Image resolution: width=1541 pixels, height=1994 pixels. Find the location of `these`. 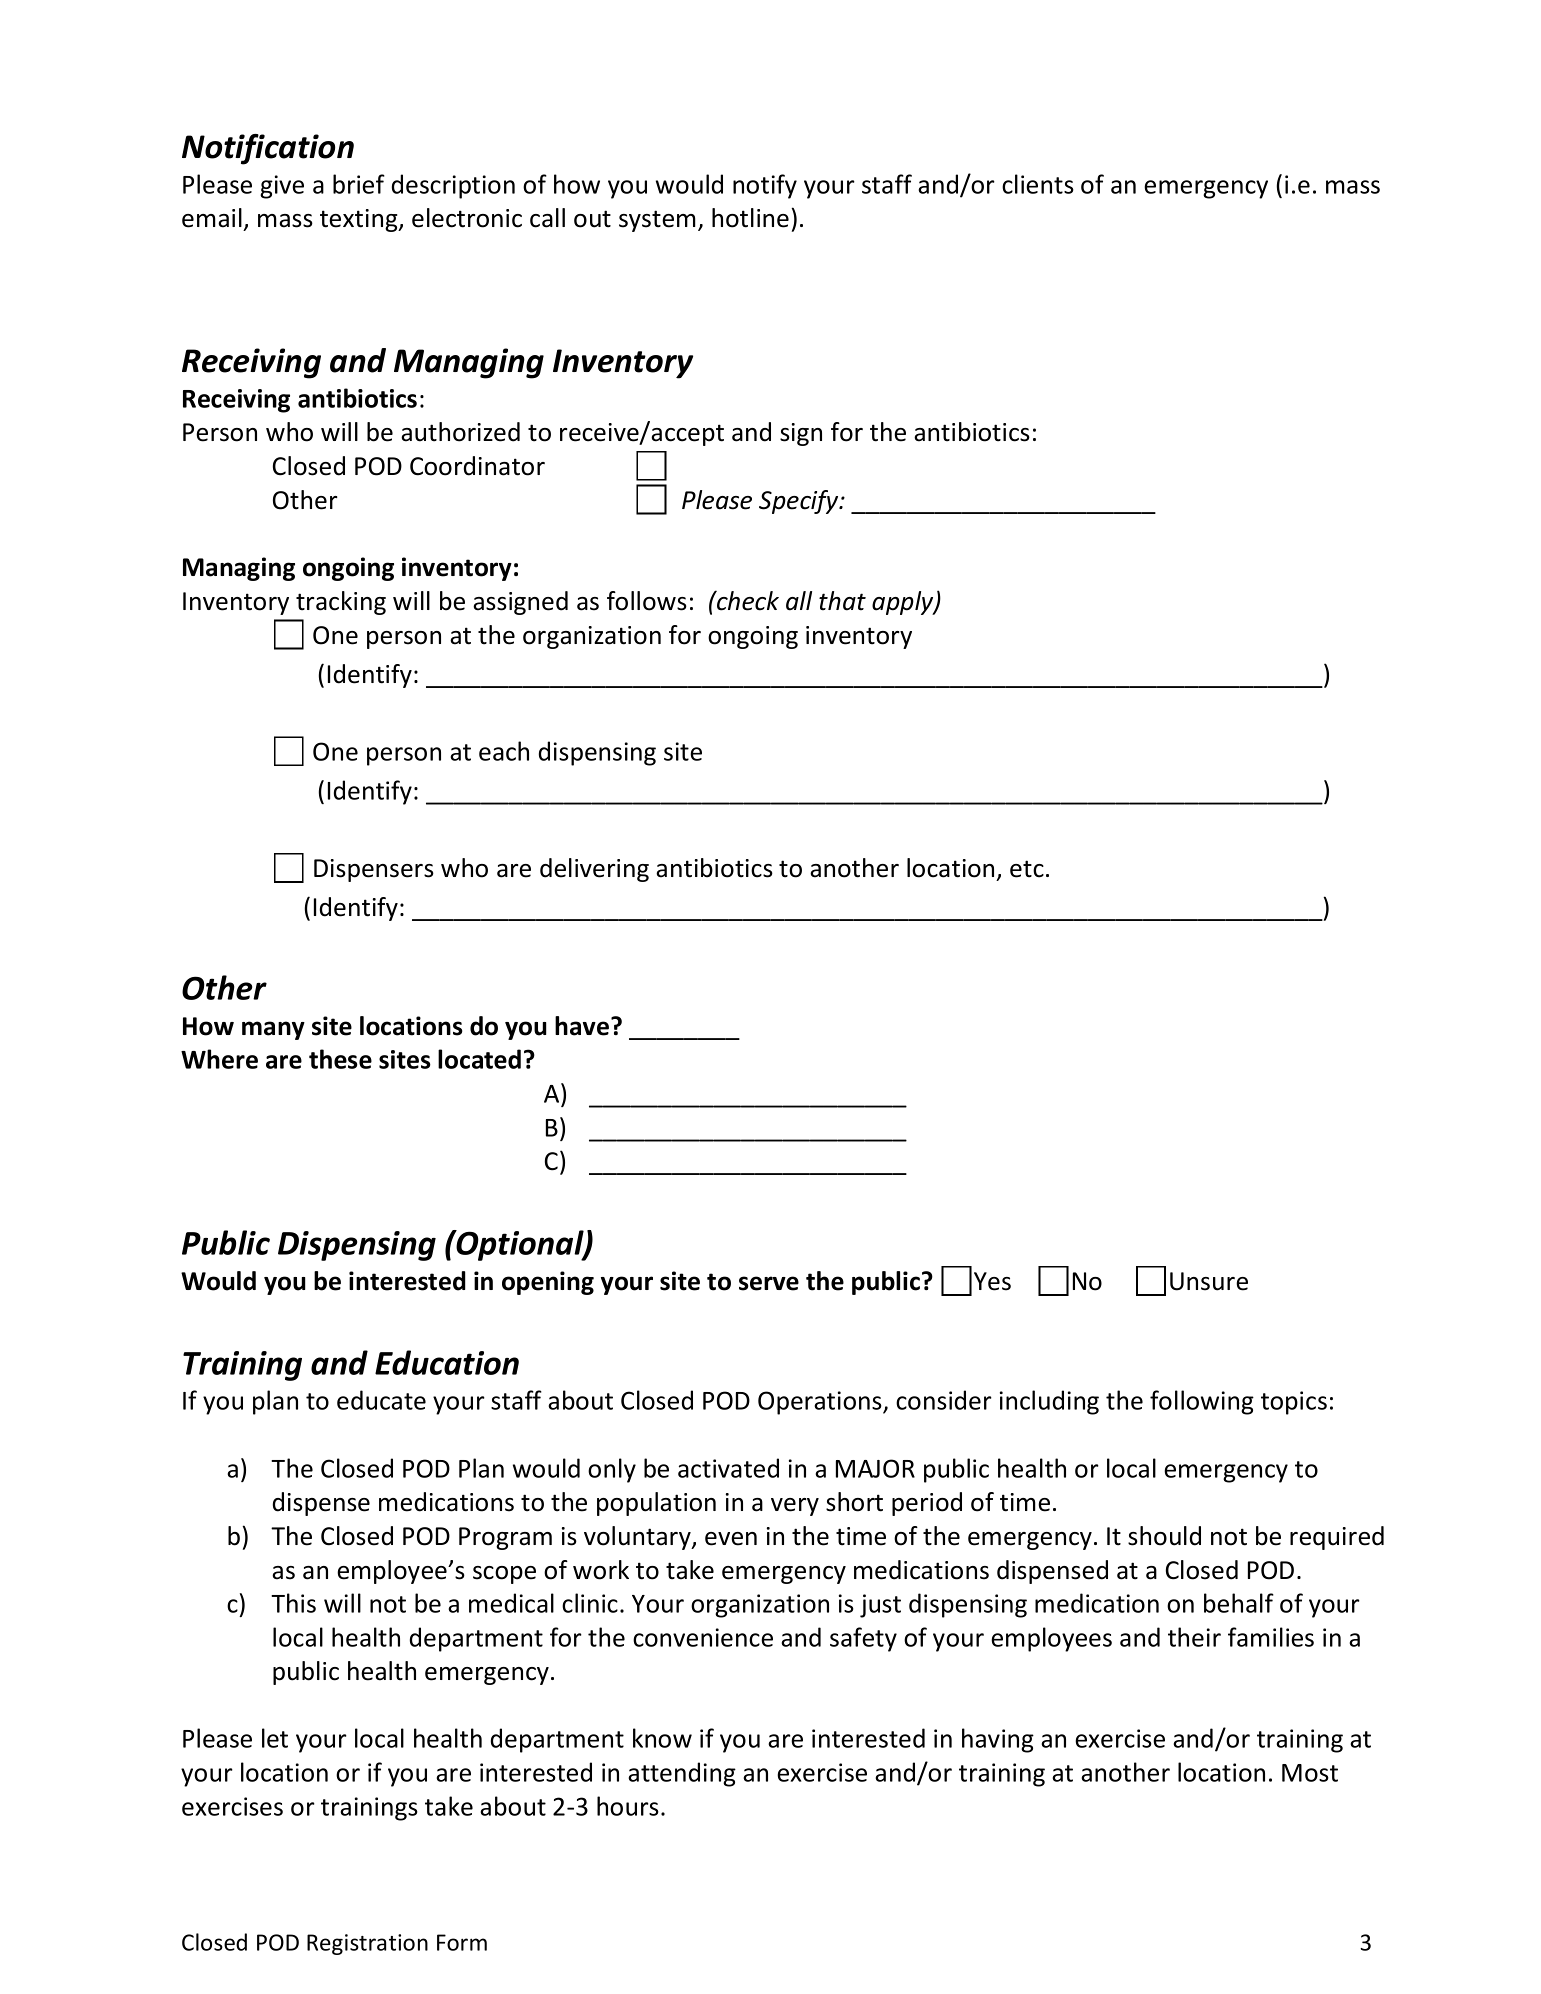

these is located at coordinates (340, 1059).
